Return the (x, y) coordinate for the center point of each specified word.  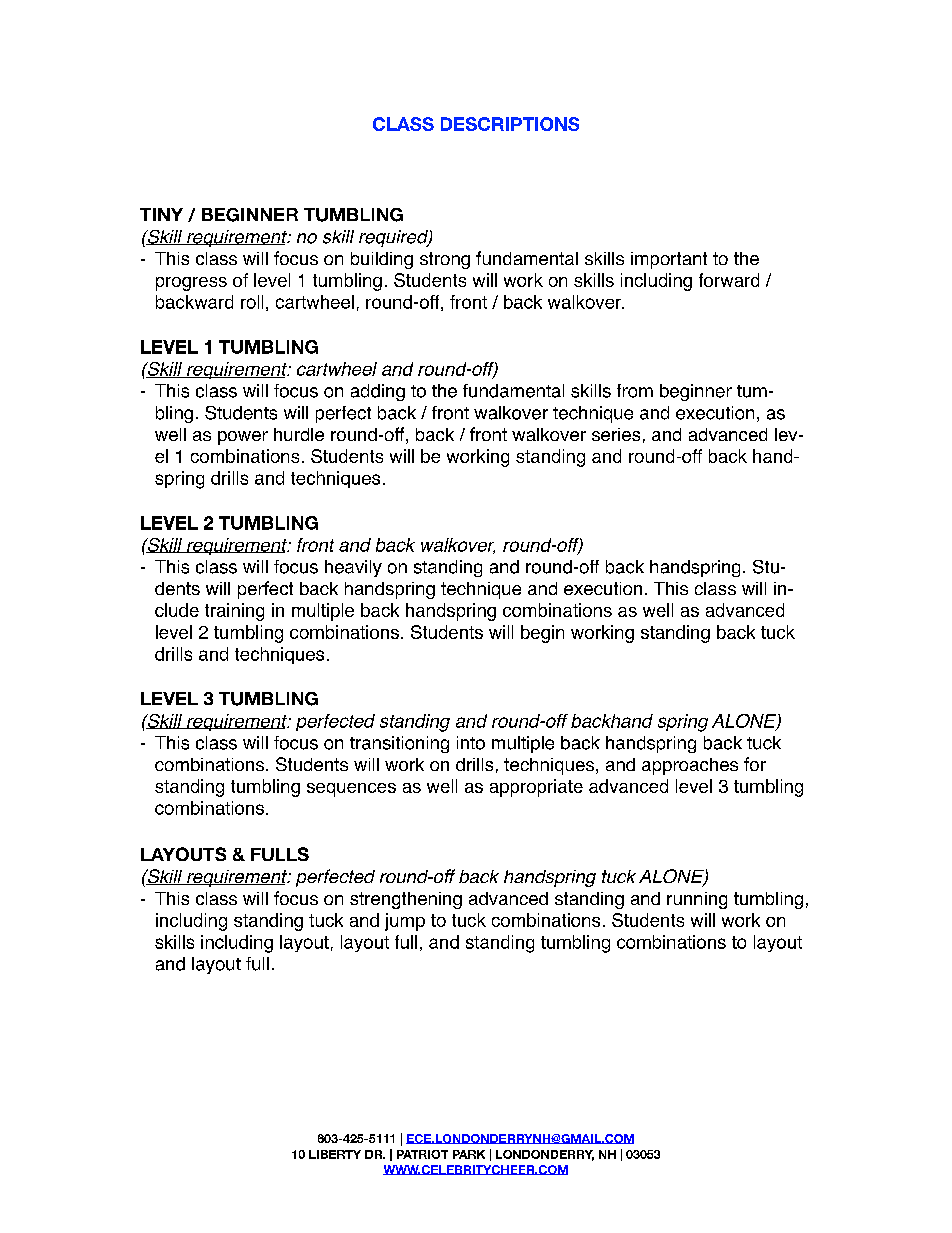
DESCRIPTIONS (510, 124)
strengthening (406, 900)
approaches (690, 766)
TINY (161, 214)
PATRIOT (422, 1154)
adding (378, 392)
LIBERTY (335, 1154)
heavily (353, 568)
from (635, 391)
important (669, 260)
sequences (351, 790)
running (697, 900)
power (243, 438)
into (471, 743)
